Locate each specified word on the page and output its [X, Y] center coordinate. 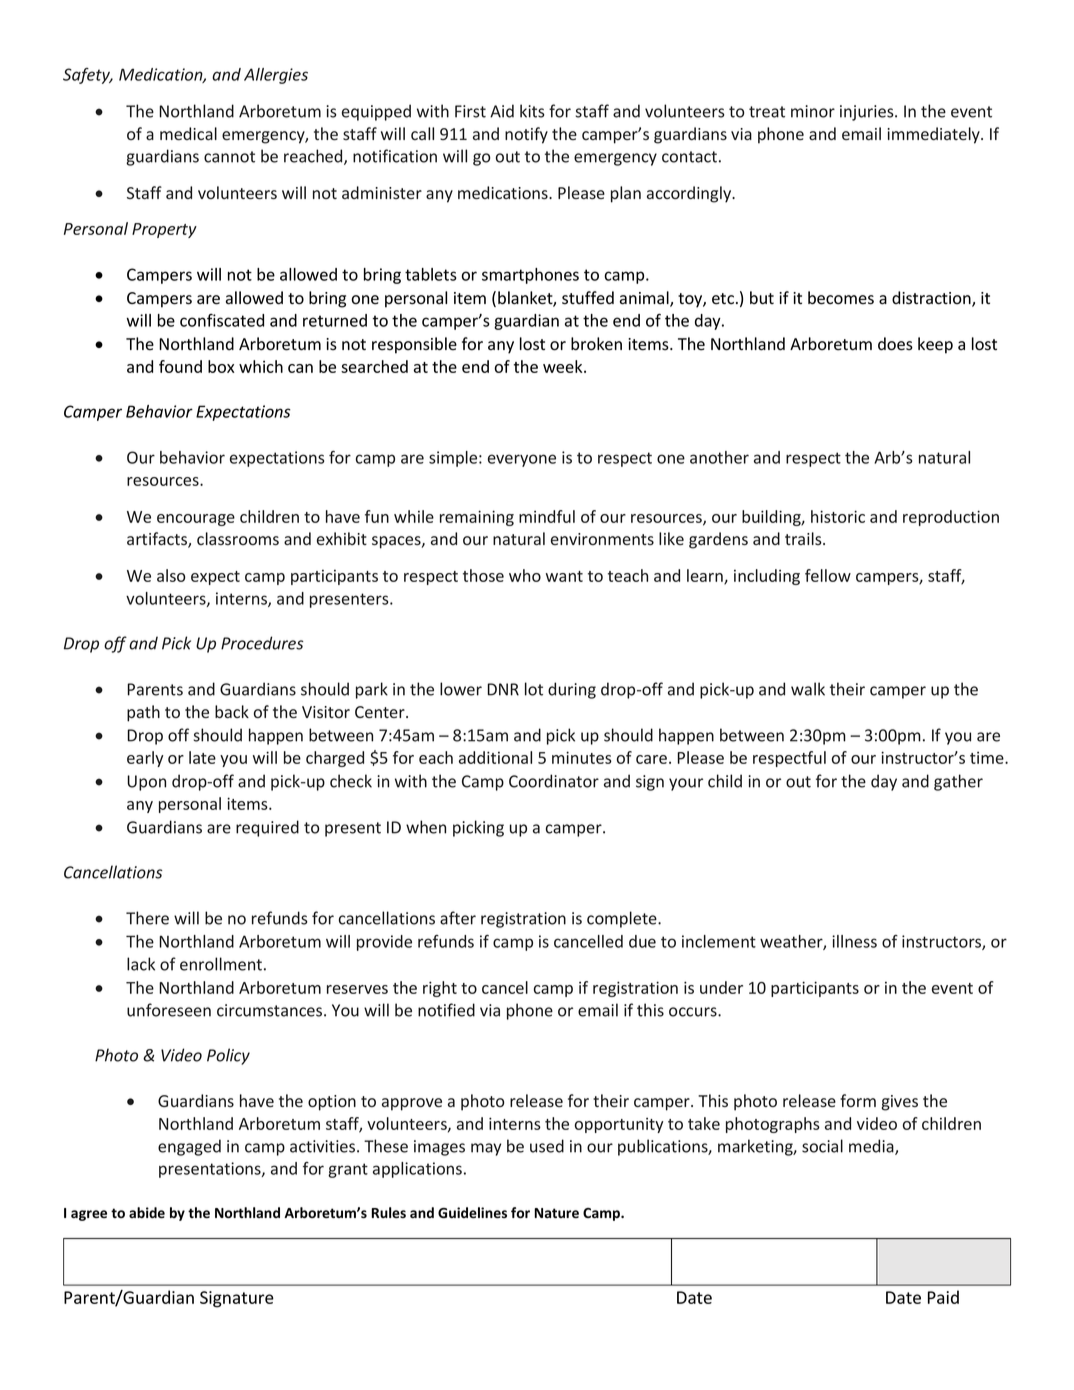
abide [147, 1212]
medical [188, 133]
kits [532, 111]
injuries [868, 113]
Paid [943, 1297]
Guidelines [472, 1212]
